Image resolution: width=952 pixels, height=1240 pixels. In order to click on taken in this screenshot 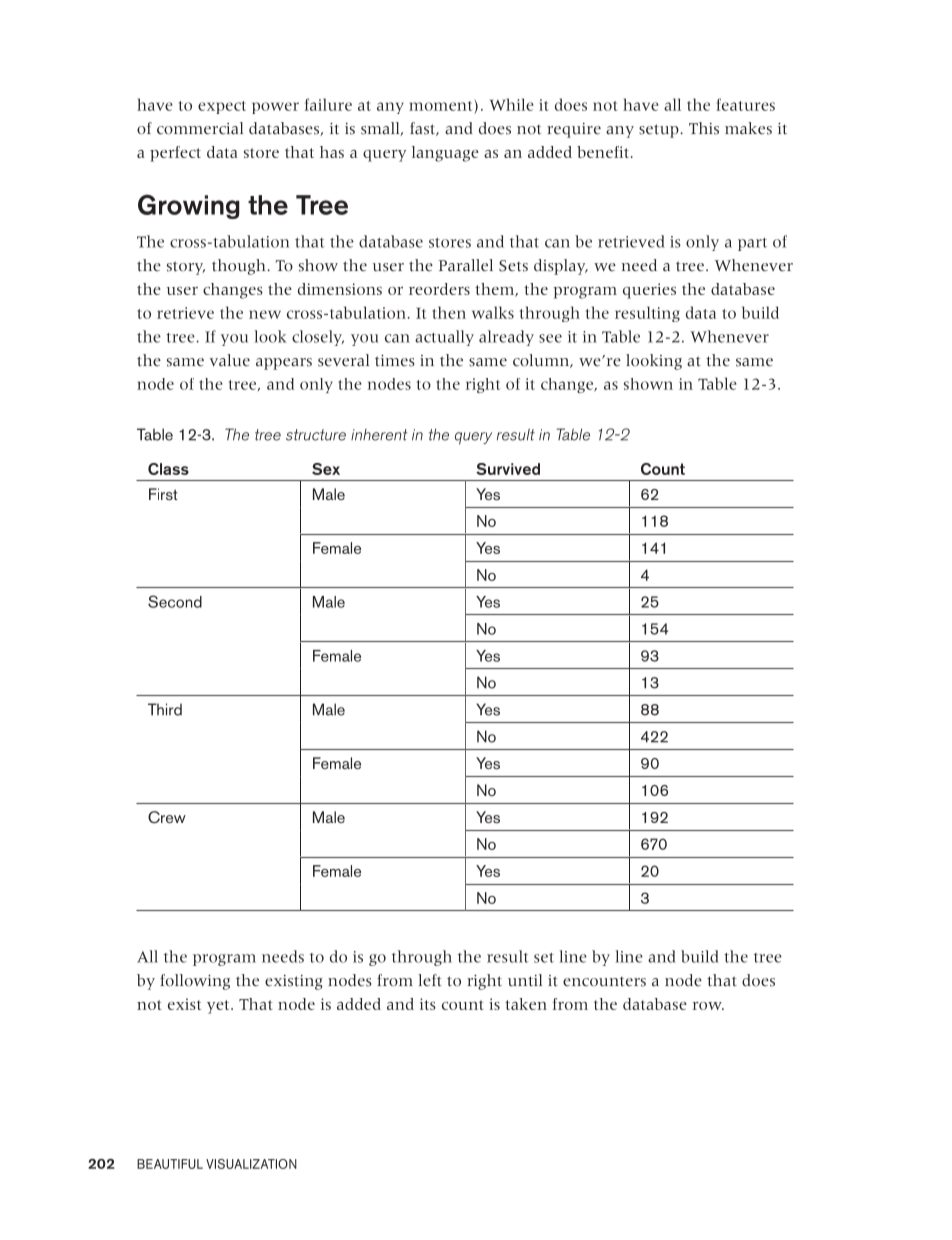, I will do `click(526, 1004)`.
